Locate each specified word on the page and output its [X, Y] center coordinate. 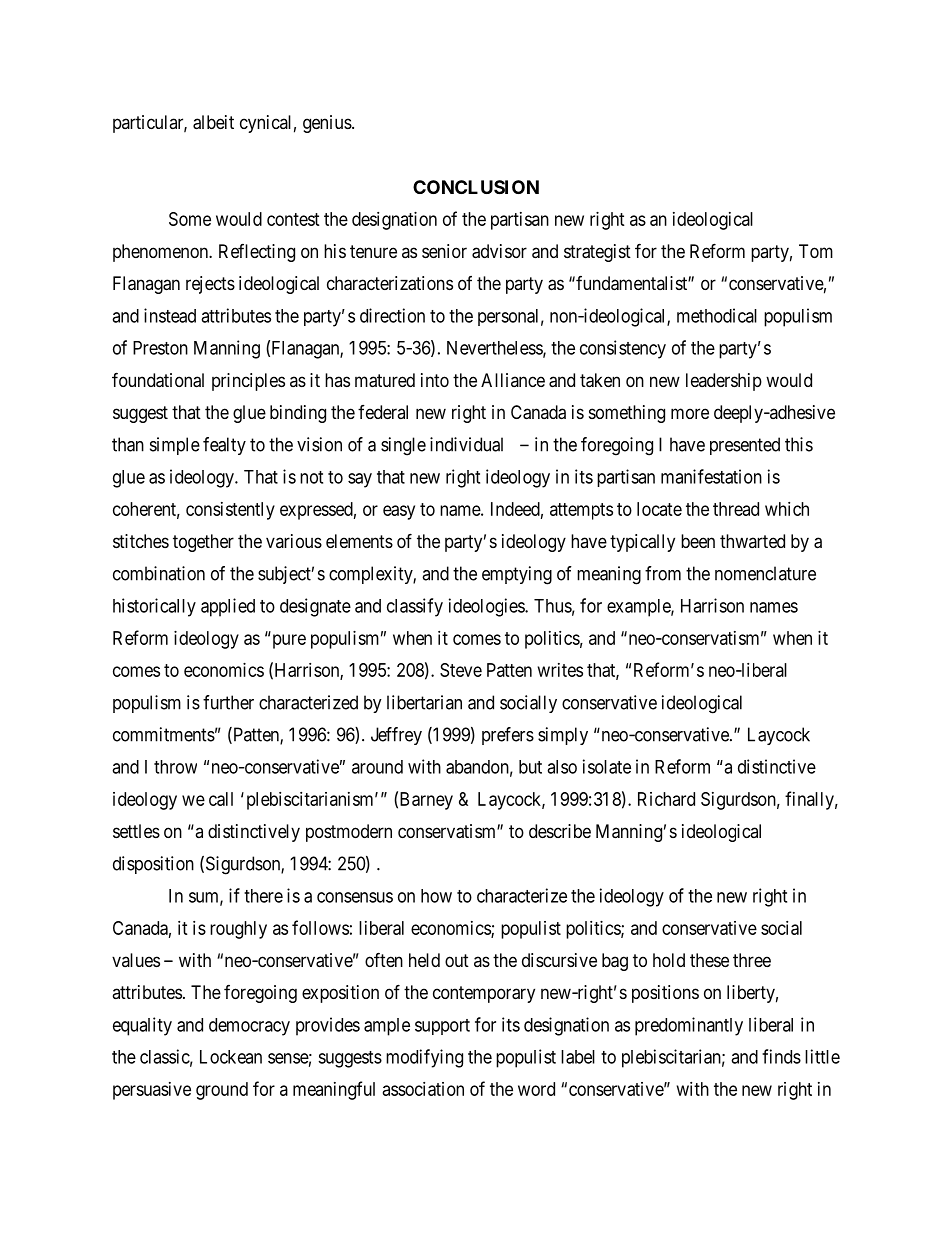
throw [175, 767]
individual [466, 444]
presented [745, 446]
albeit [213, 122]
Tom [816, 251]
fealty [224, 446]
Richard [666, 799]
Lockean [231, 1057]
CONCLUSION [476, 187]
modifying [424, 1058]
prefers [508, 736]
